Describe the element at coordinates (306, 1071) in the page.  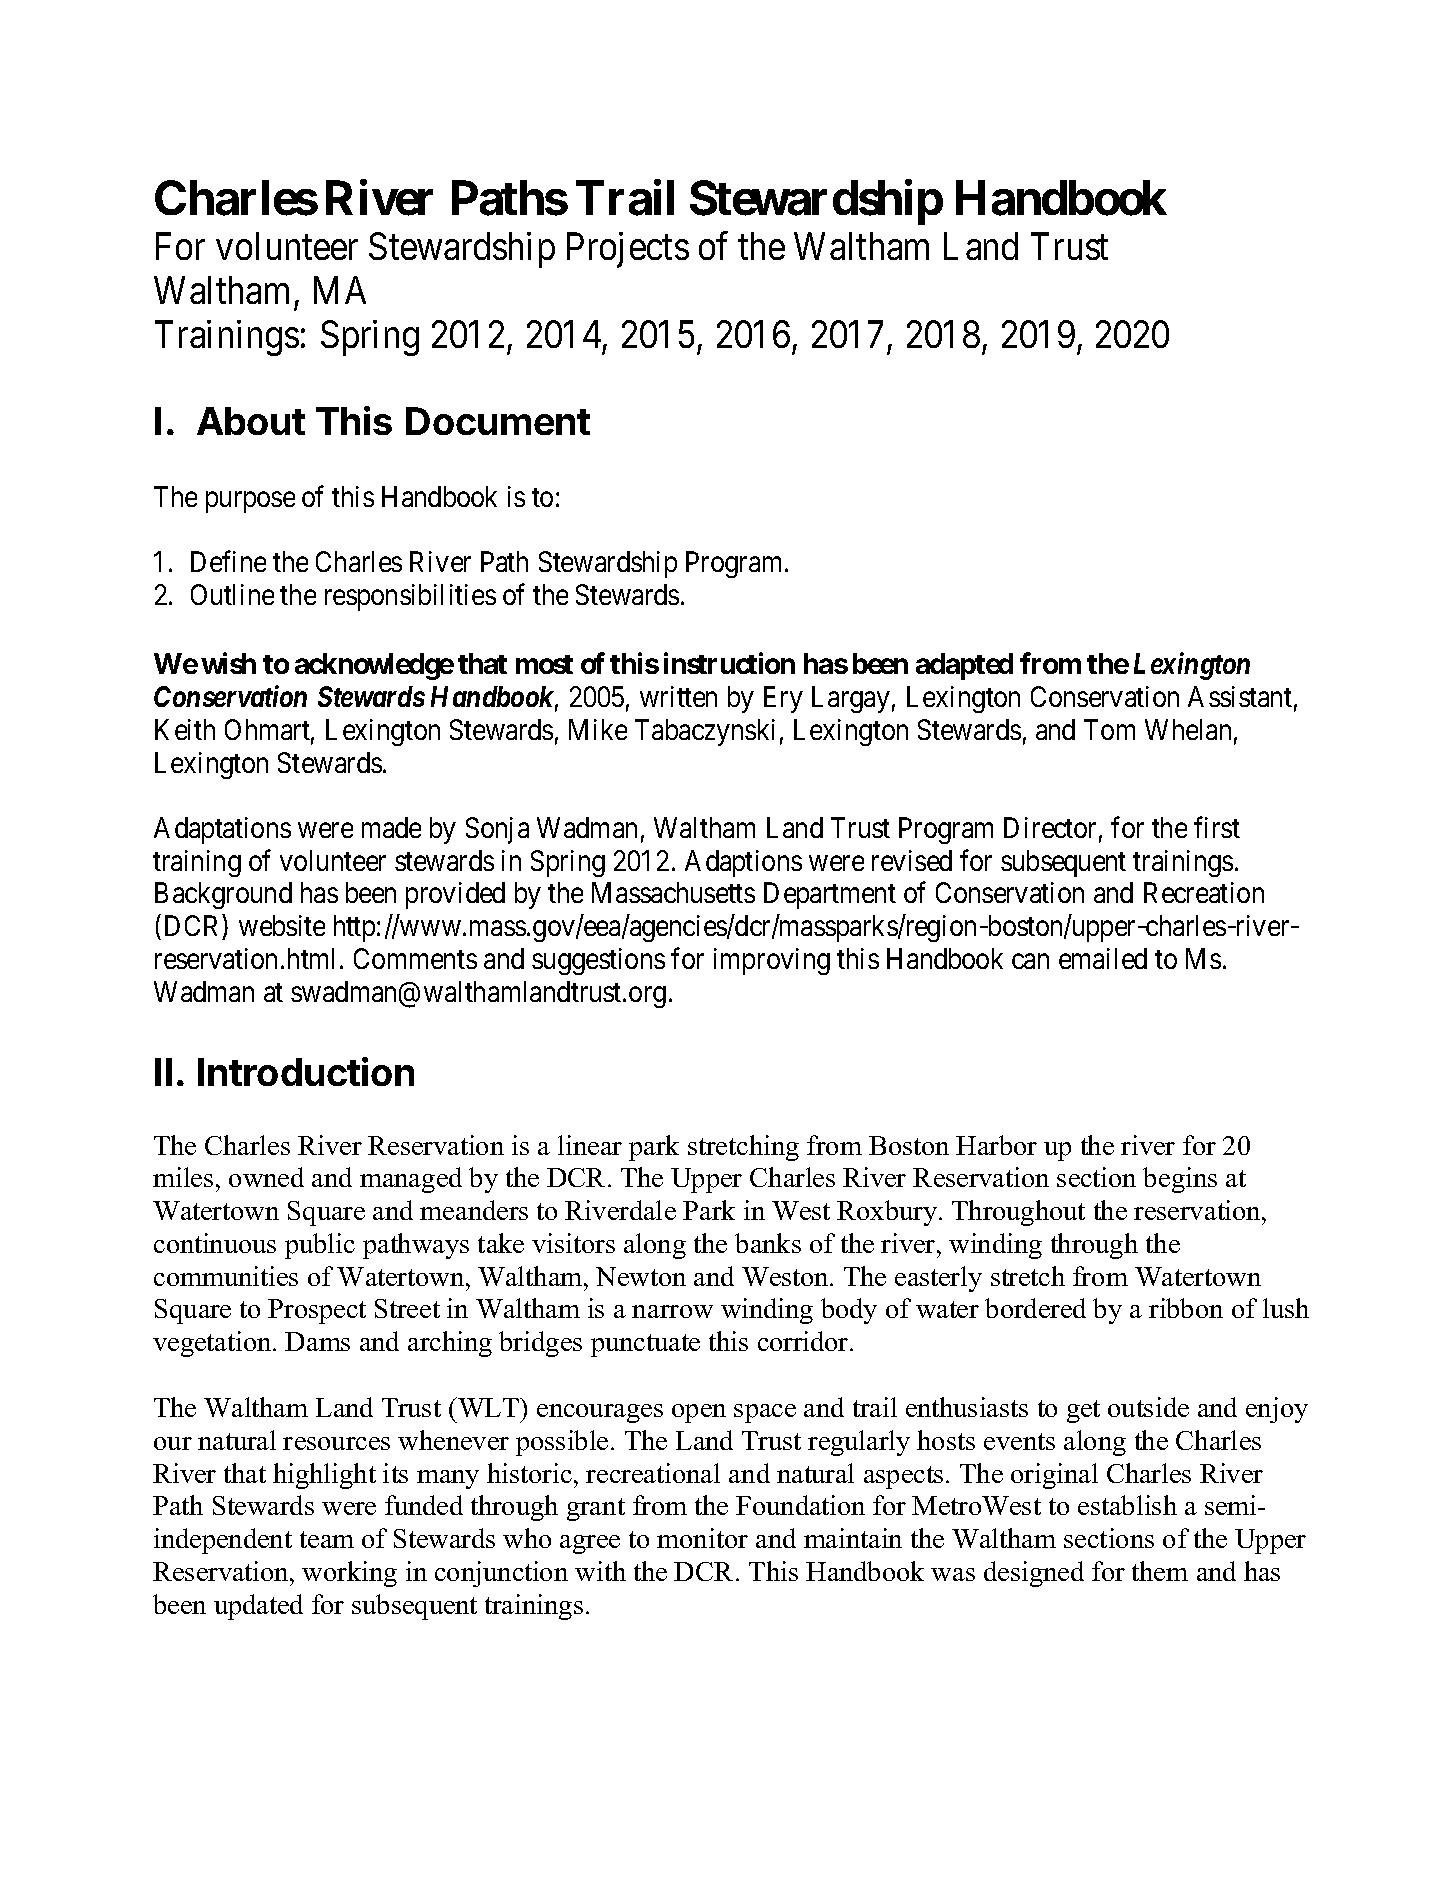
I see `Introduction` at that location.
